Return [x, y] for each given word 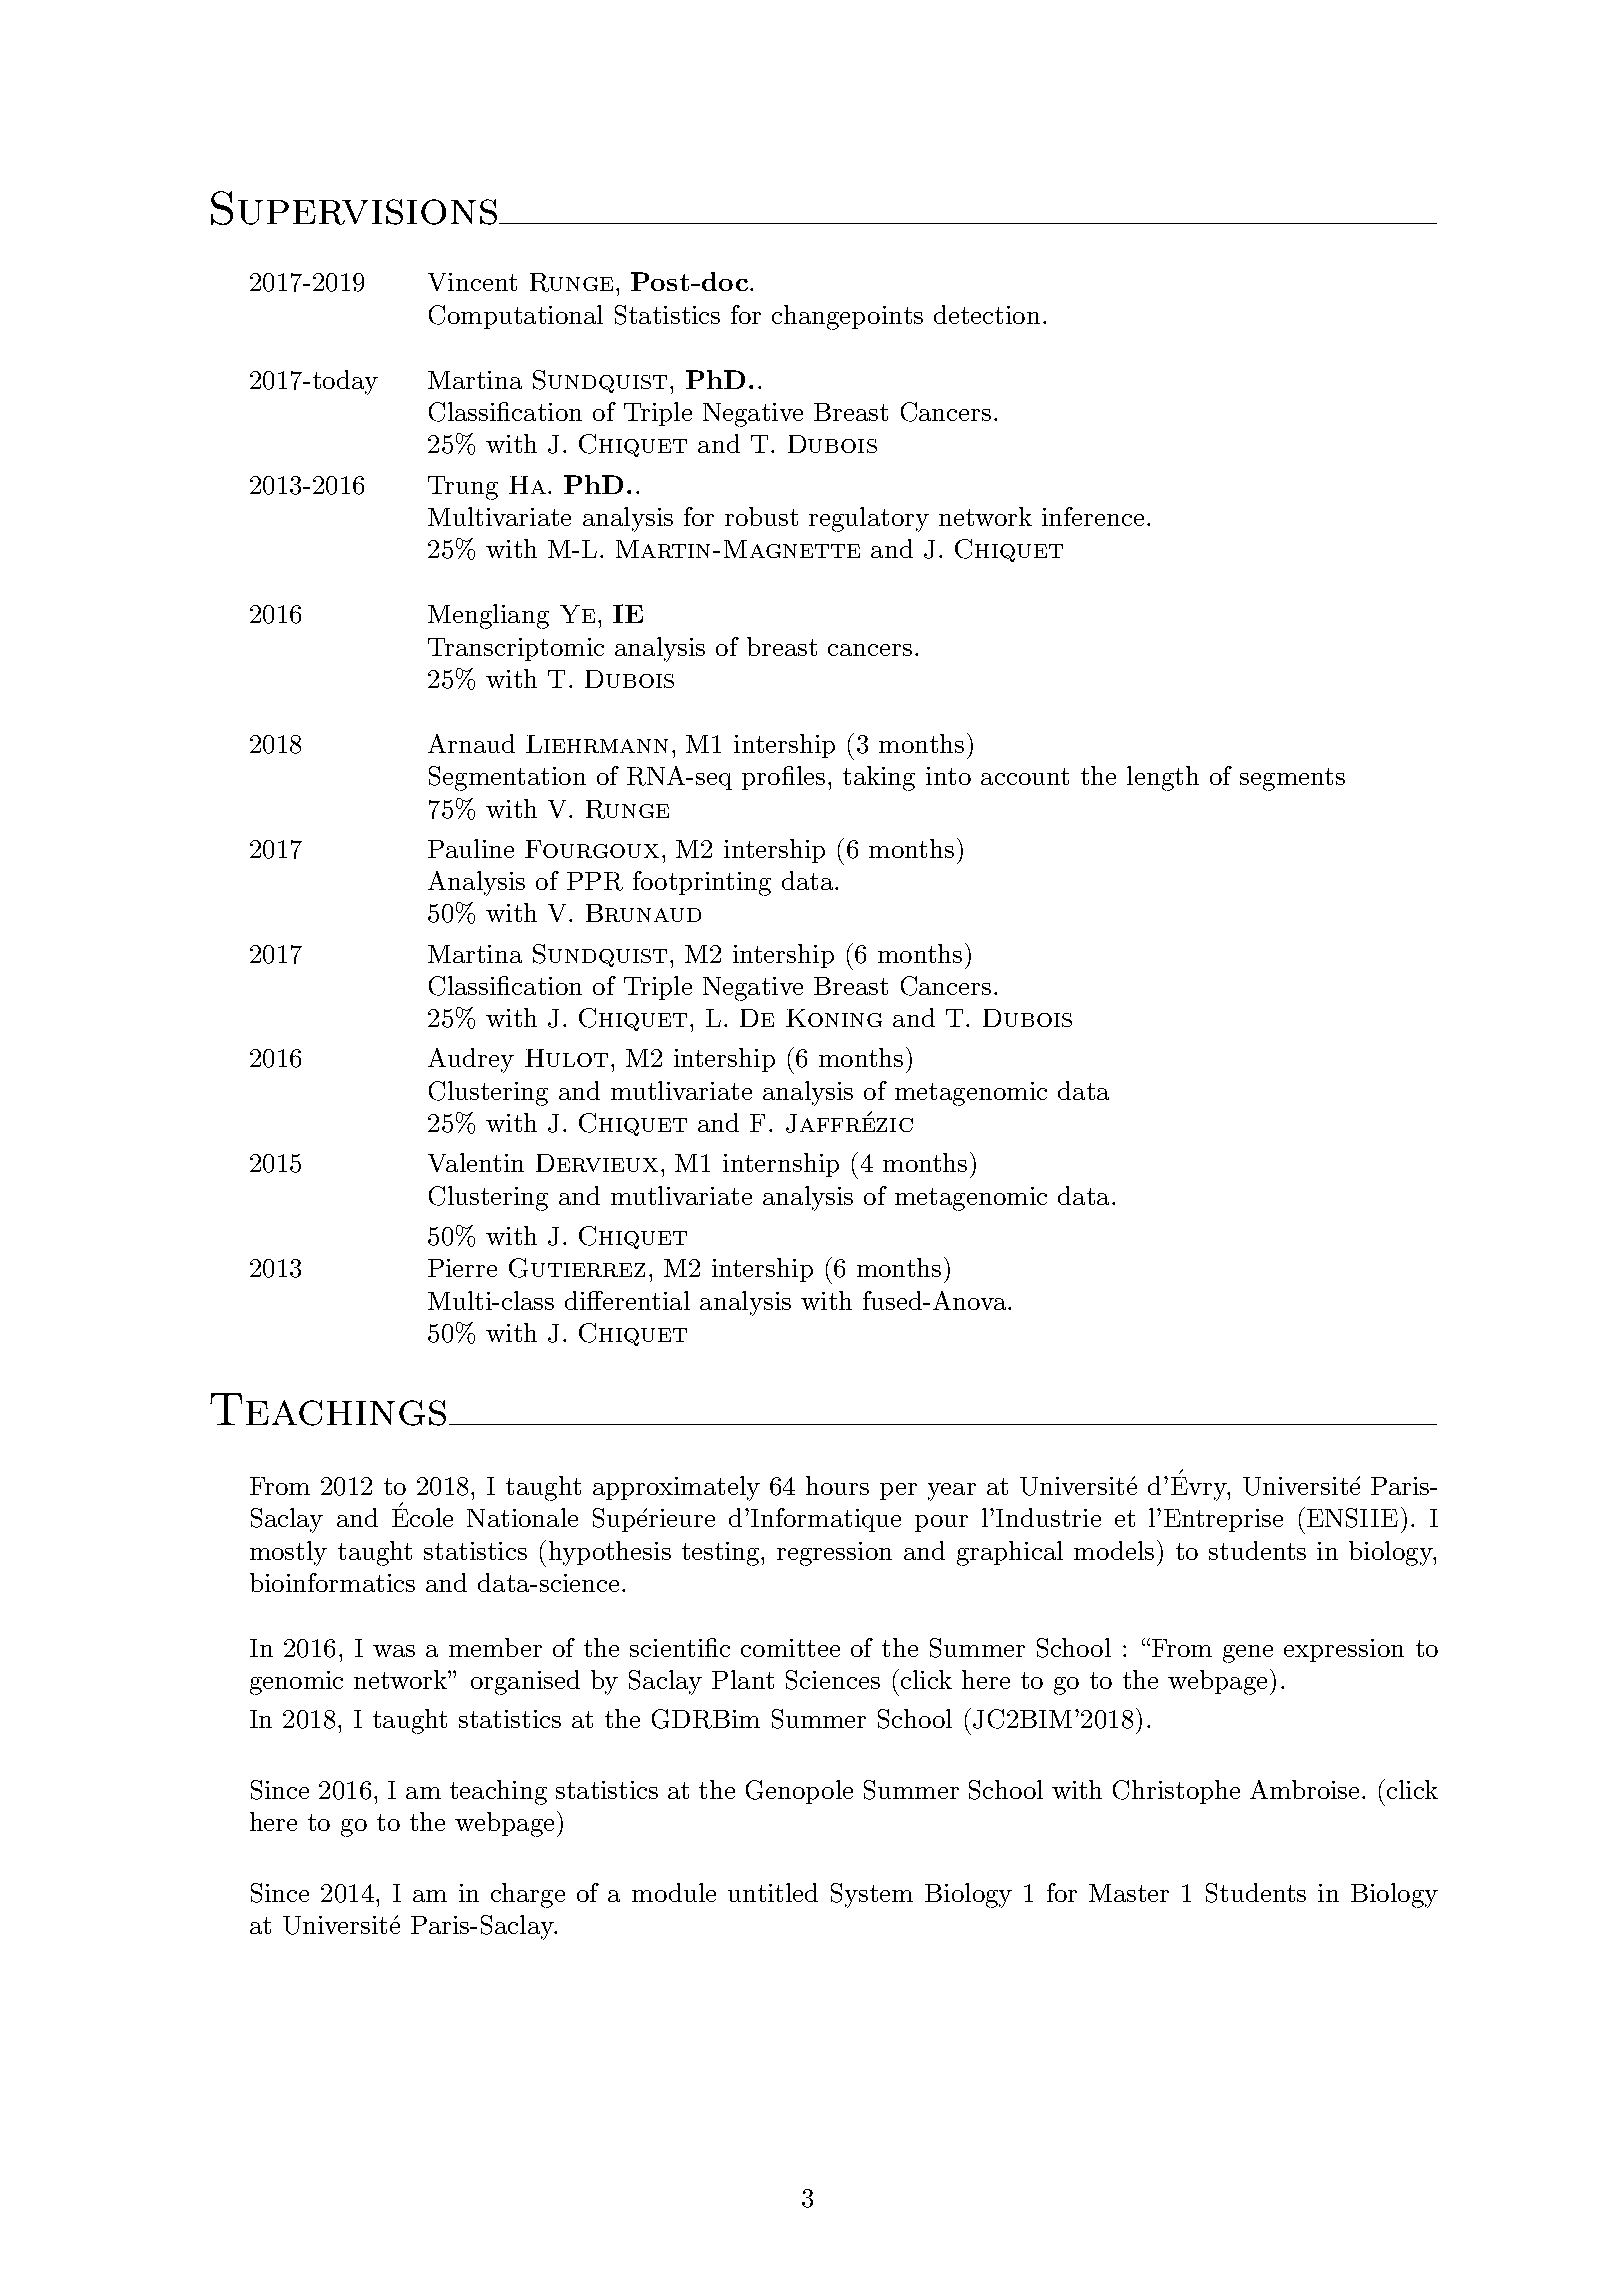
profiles [783, 778]
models [1114, 1550]
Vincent [472, 282]
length [1163, 778]
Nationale [522, 1517]
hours [837, 1485]
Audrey [471, 1060]
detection [987, 314]
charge [528, 1895]
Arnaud [471, 743]
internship [781, 1165]
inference [1093, 516]
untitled [773, 1892]
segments [1292, 779]
